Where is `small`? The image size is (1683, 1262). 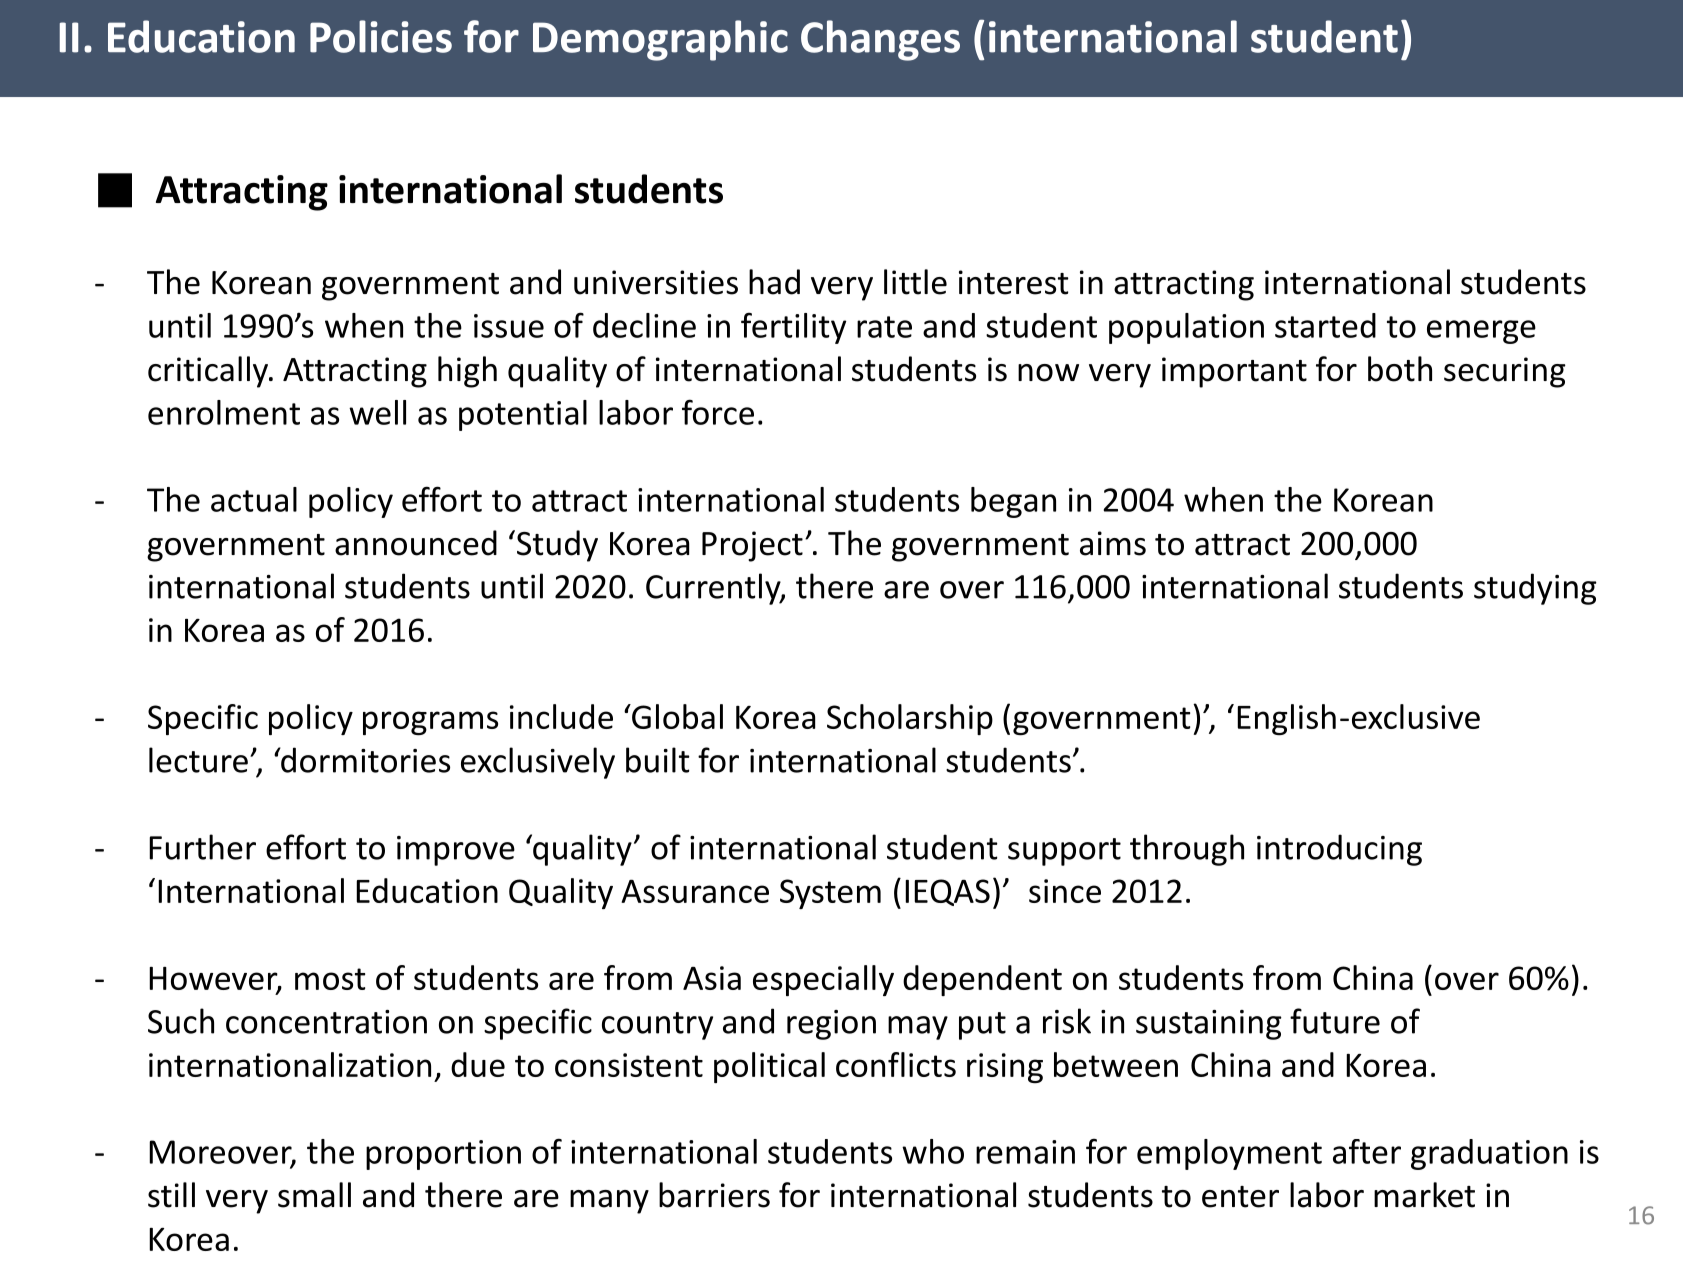
small is located at coordinates (314, 1195).
